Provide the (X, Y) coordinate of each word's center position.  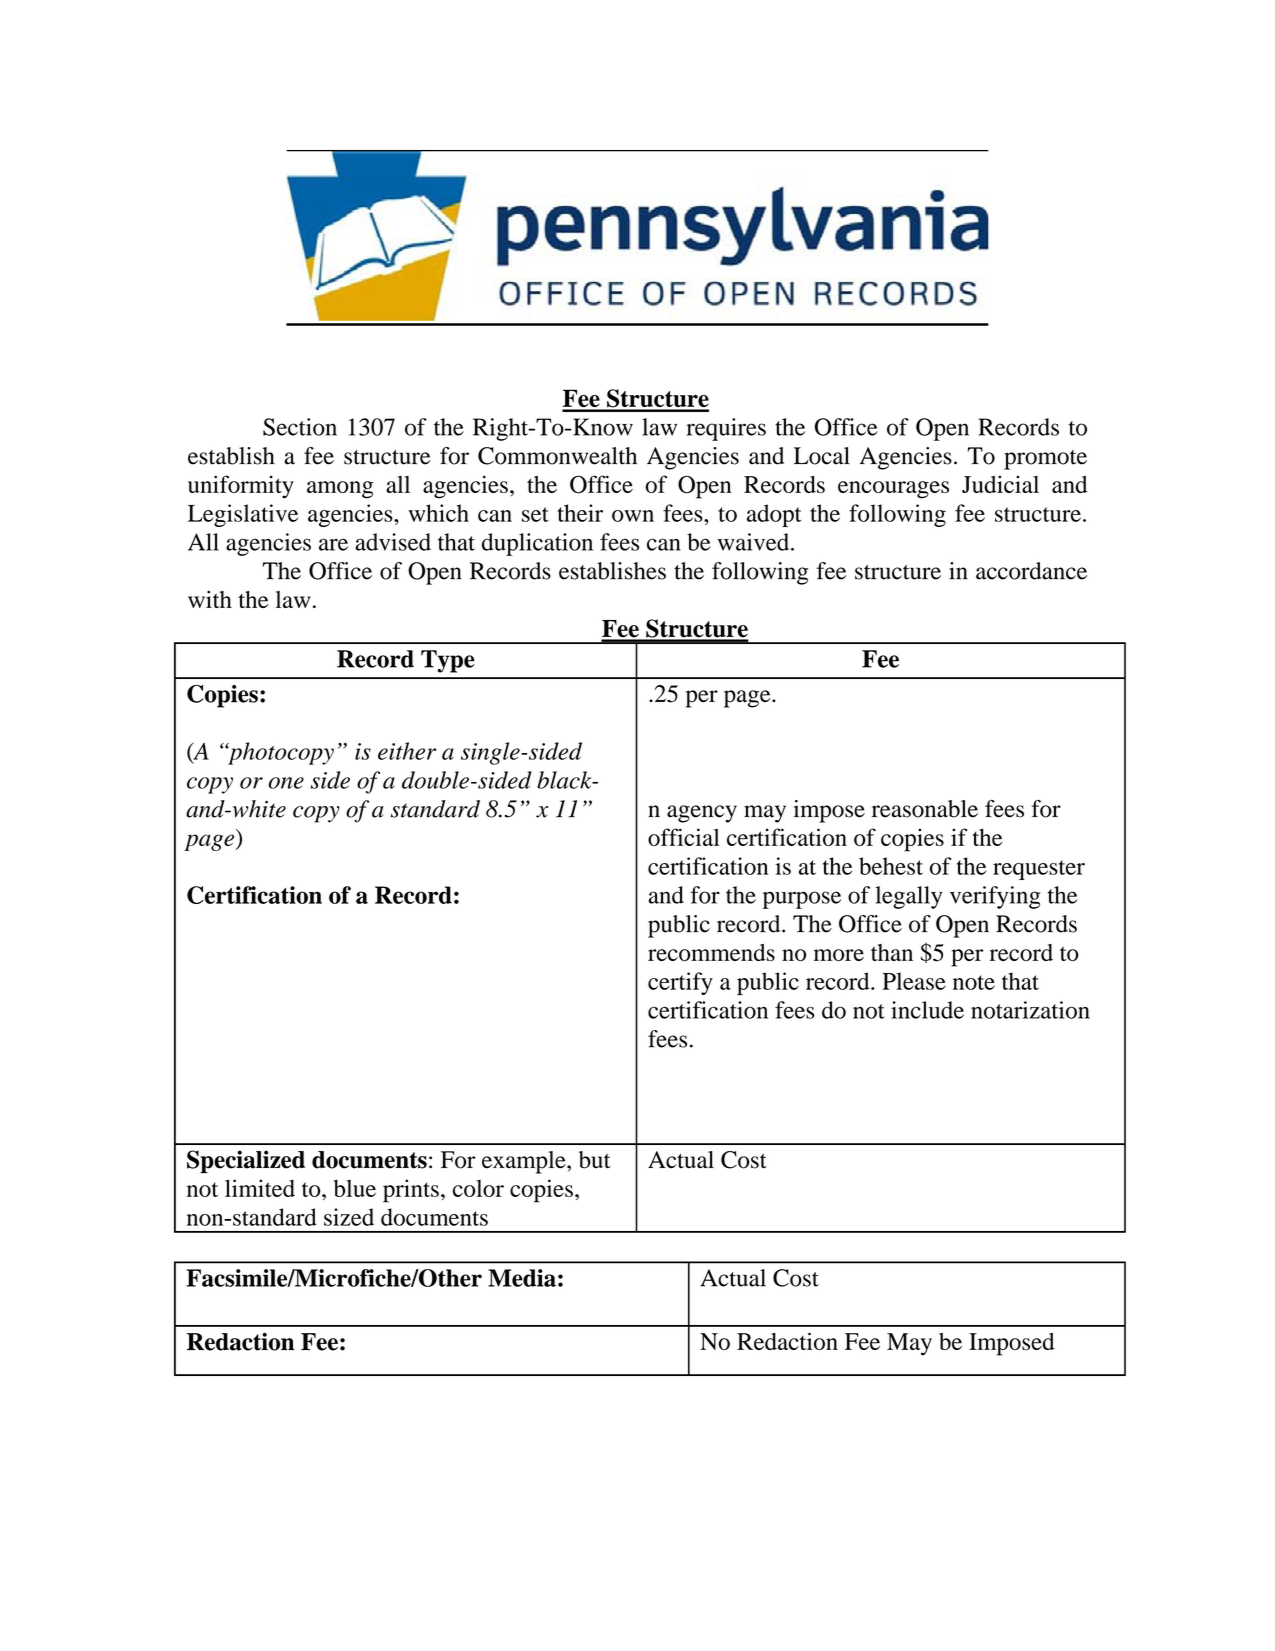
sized (349, 1217)
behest (891, 866)
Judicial (1000, 484)
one (286, 783)
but (595, 1160)
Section (300, 427)
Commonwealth (557, 456)
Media (522, 1278)
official (684, 837)
